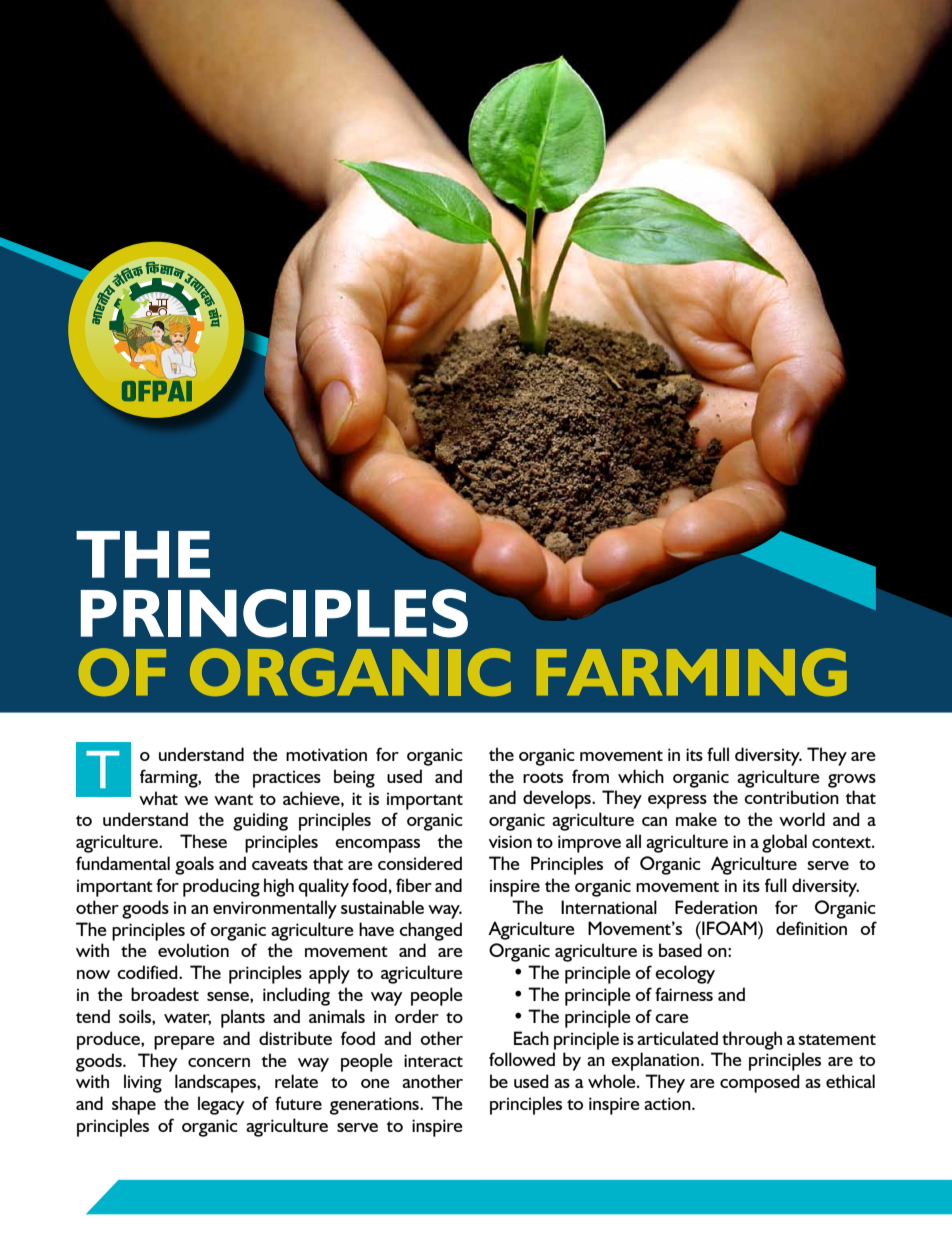 The width and height of the document is (952, 1256). What do you see at coordinates (193, 950) in the document?
I see `evolution` at bounding box center [193, 950].
